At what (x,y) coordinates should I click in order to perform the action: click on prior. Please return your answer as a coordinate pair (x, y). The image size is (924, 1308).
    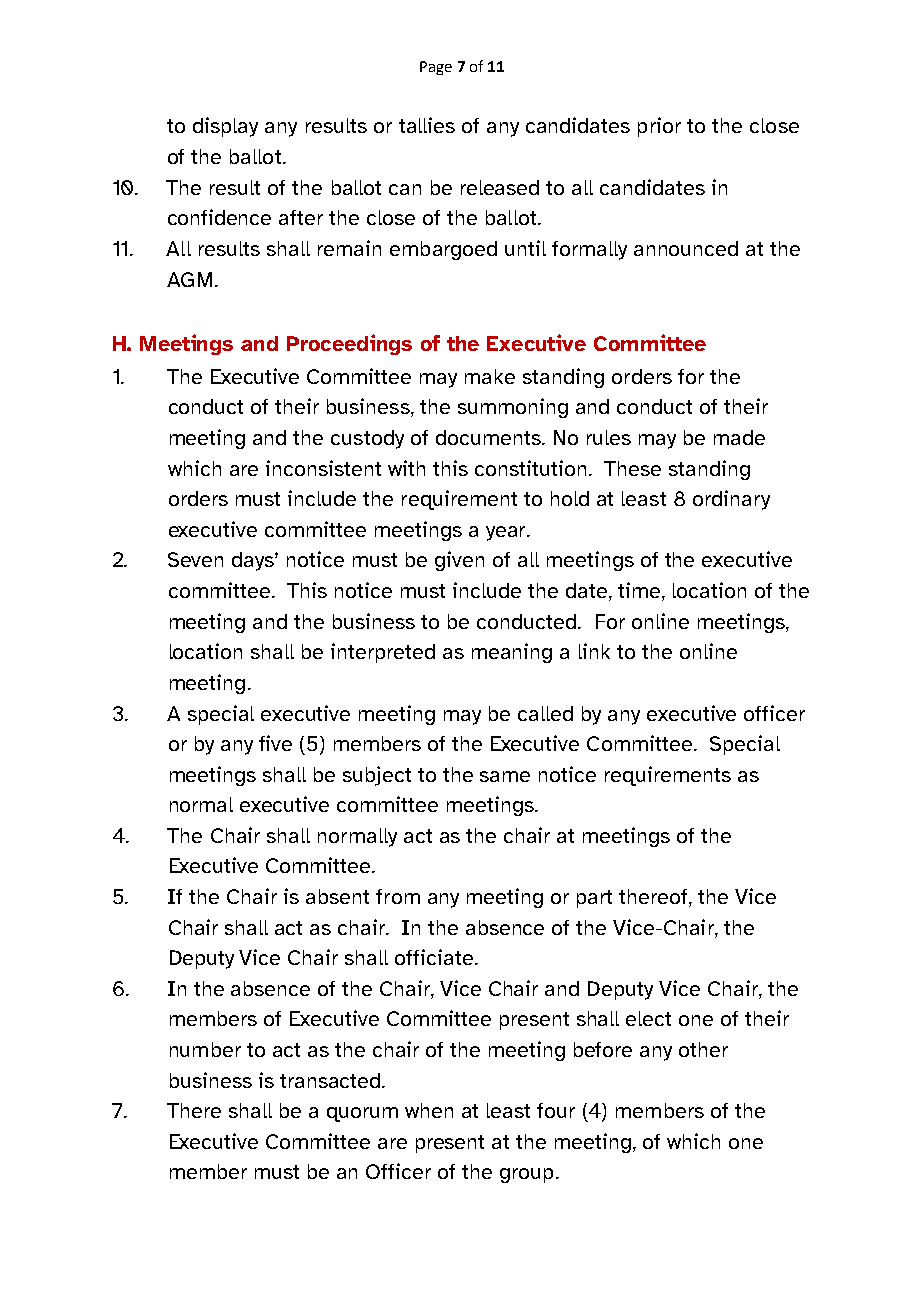
    Looking at the image, I should click on (659, 127).
